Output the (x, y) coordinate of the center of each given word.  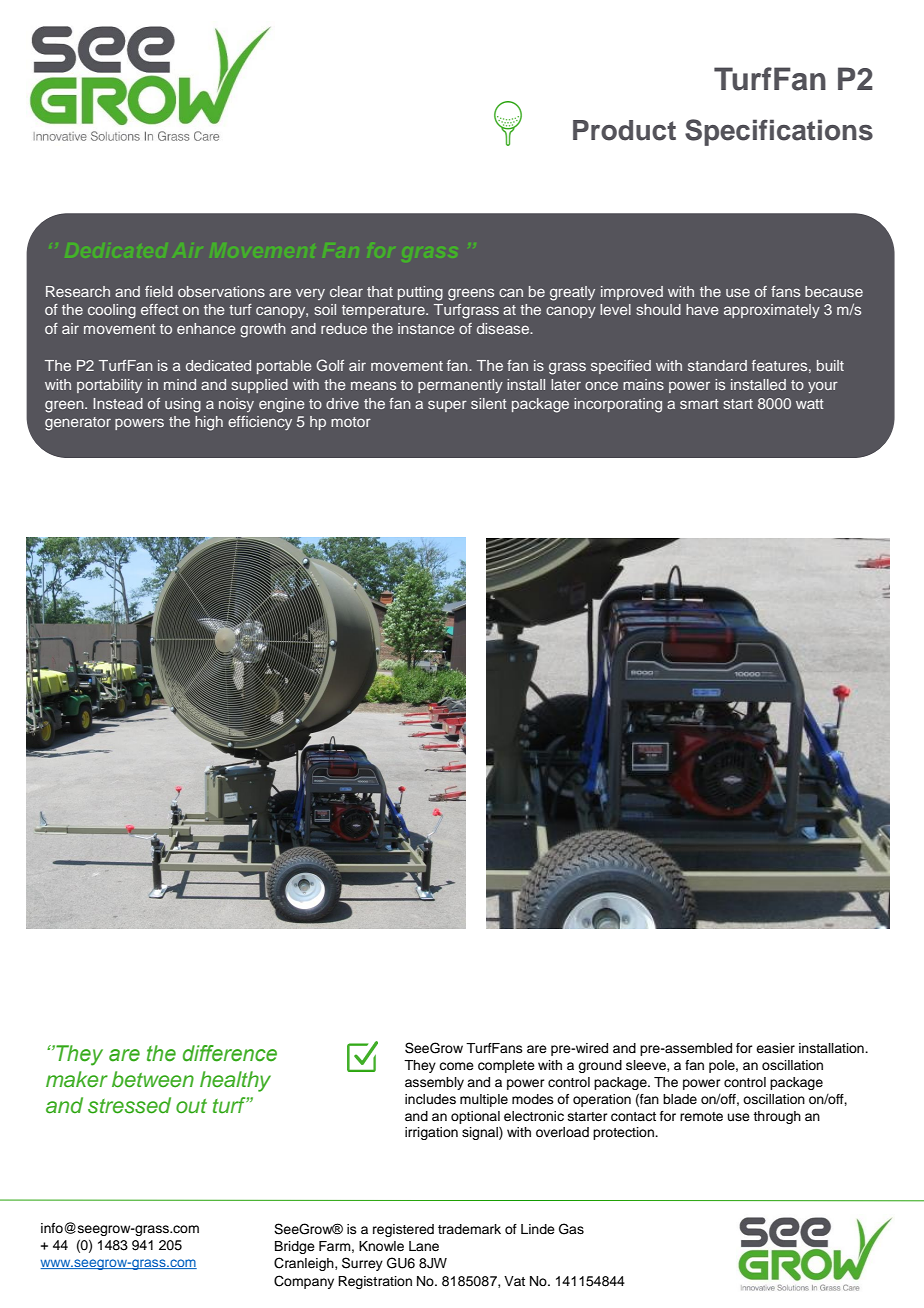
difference (230, 1053)
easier (775, 1048)
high (209, 423)
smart (699, 404)
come (456, 1066)
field (159, 291)
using (183, 405)
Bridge (295, 1247)
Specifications (779, 132)
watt (810, 404)
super (447, 406)
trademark (469, 1229)
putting (420, 293)
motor (351, 422)
